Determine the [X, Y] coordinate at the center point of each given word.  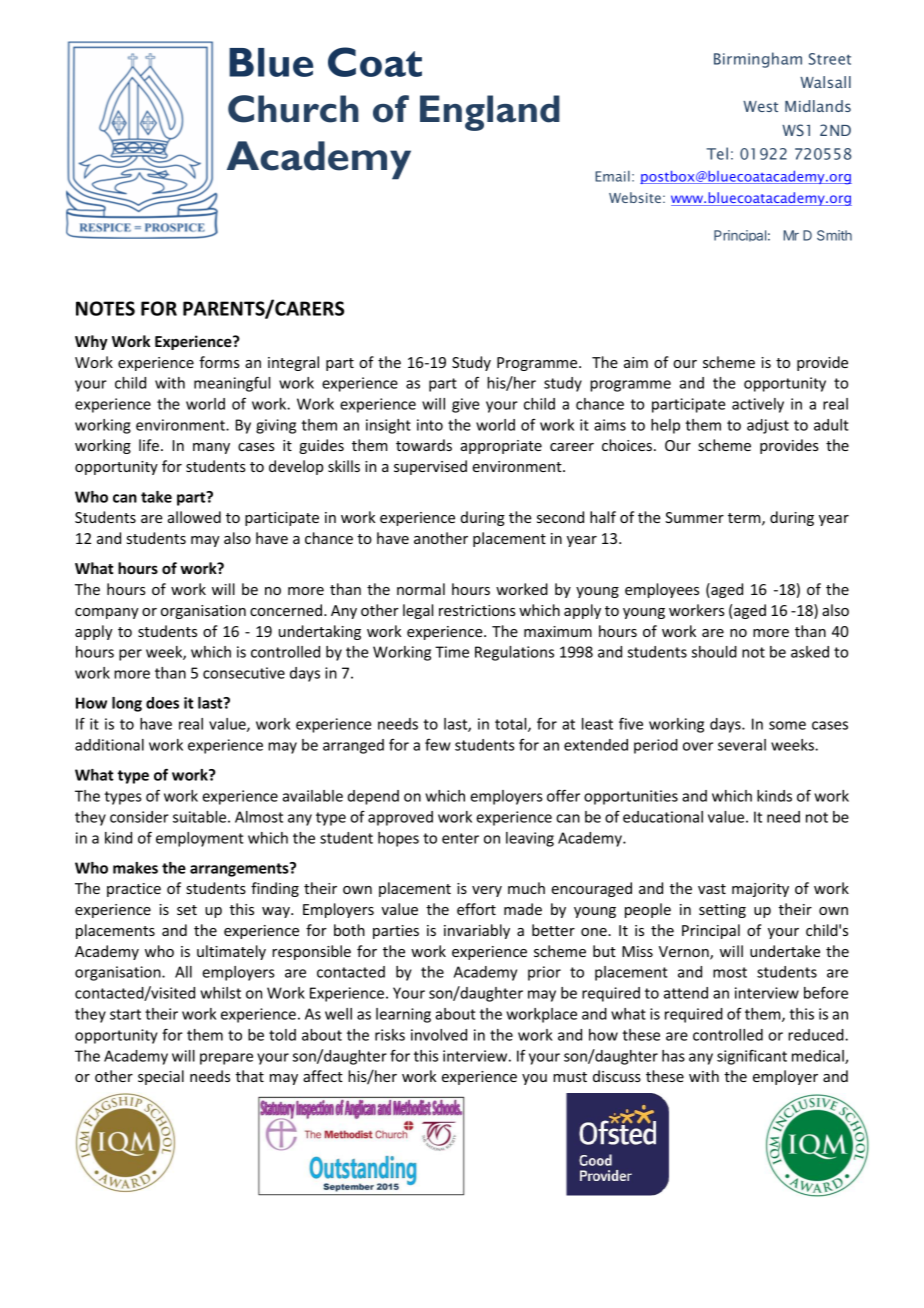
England [490, 113]
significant [752, 1057]
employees [662, 590]
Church [293, 109]
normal [421, 589]
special [161, 1077]
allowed [194, 517]
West [760, 106]
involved [439, 1035]
